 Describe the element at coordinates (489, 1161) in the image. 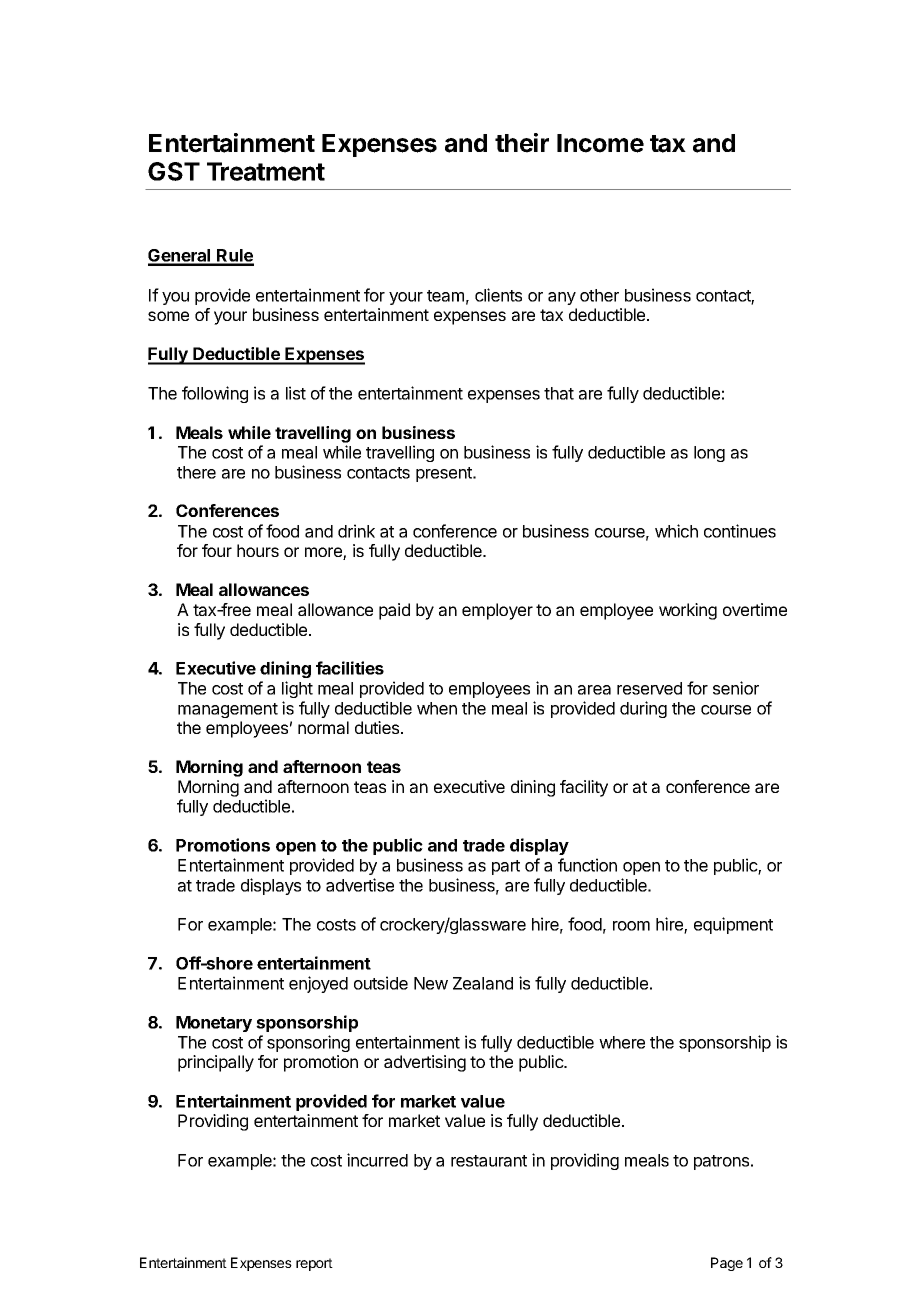

I see `restaurant` at that location.
